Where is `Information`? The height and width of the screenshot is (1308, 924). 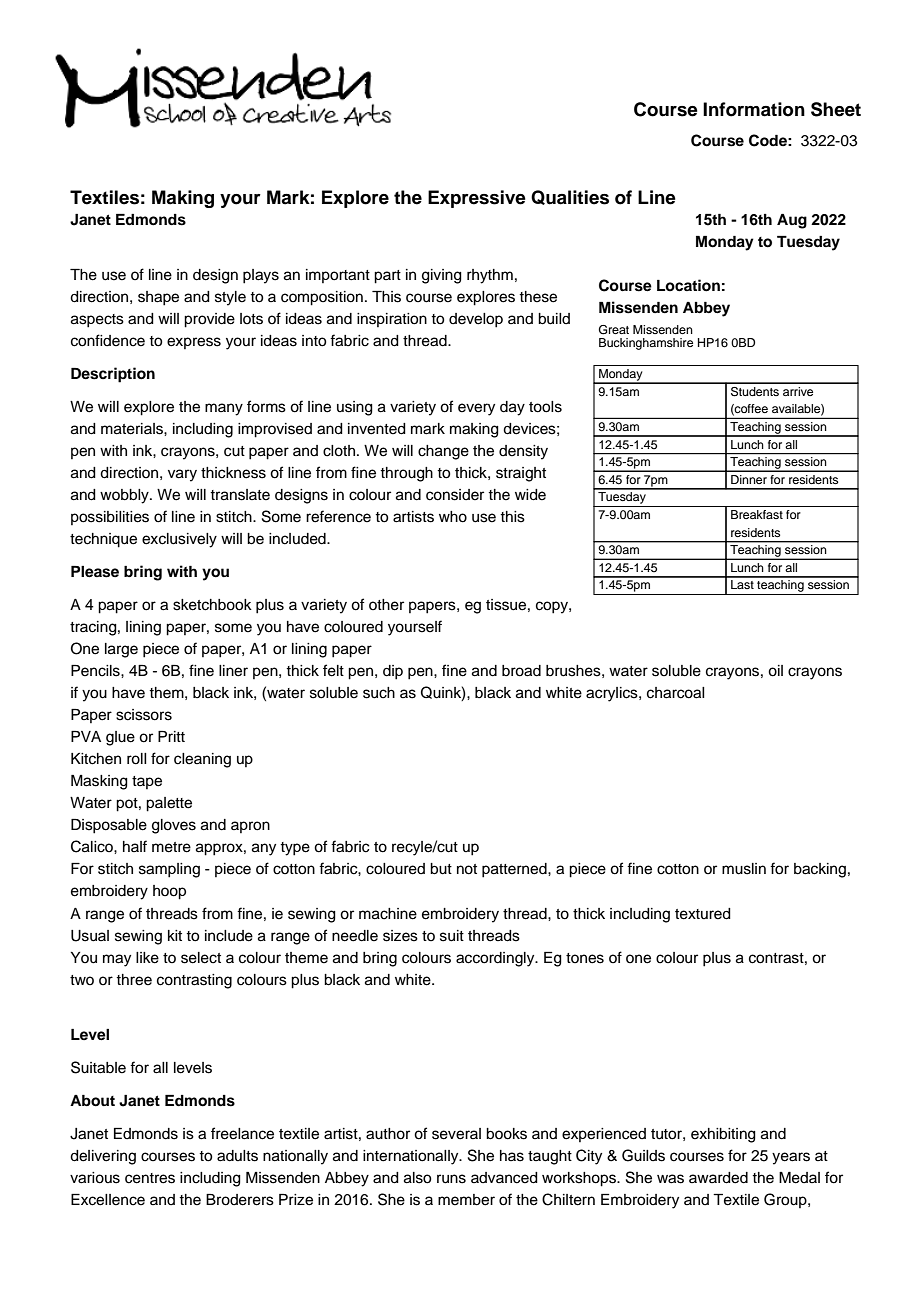 Information is located at coordinates (754, 109).
